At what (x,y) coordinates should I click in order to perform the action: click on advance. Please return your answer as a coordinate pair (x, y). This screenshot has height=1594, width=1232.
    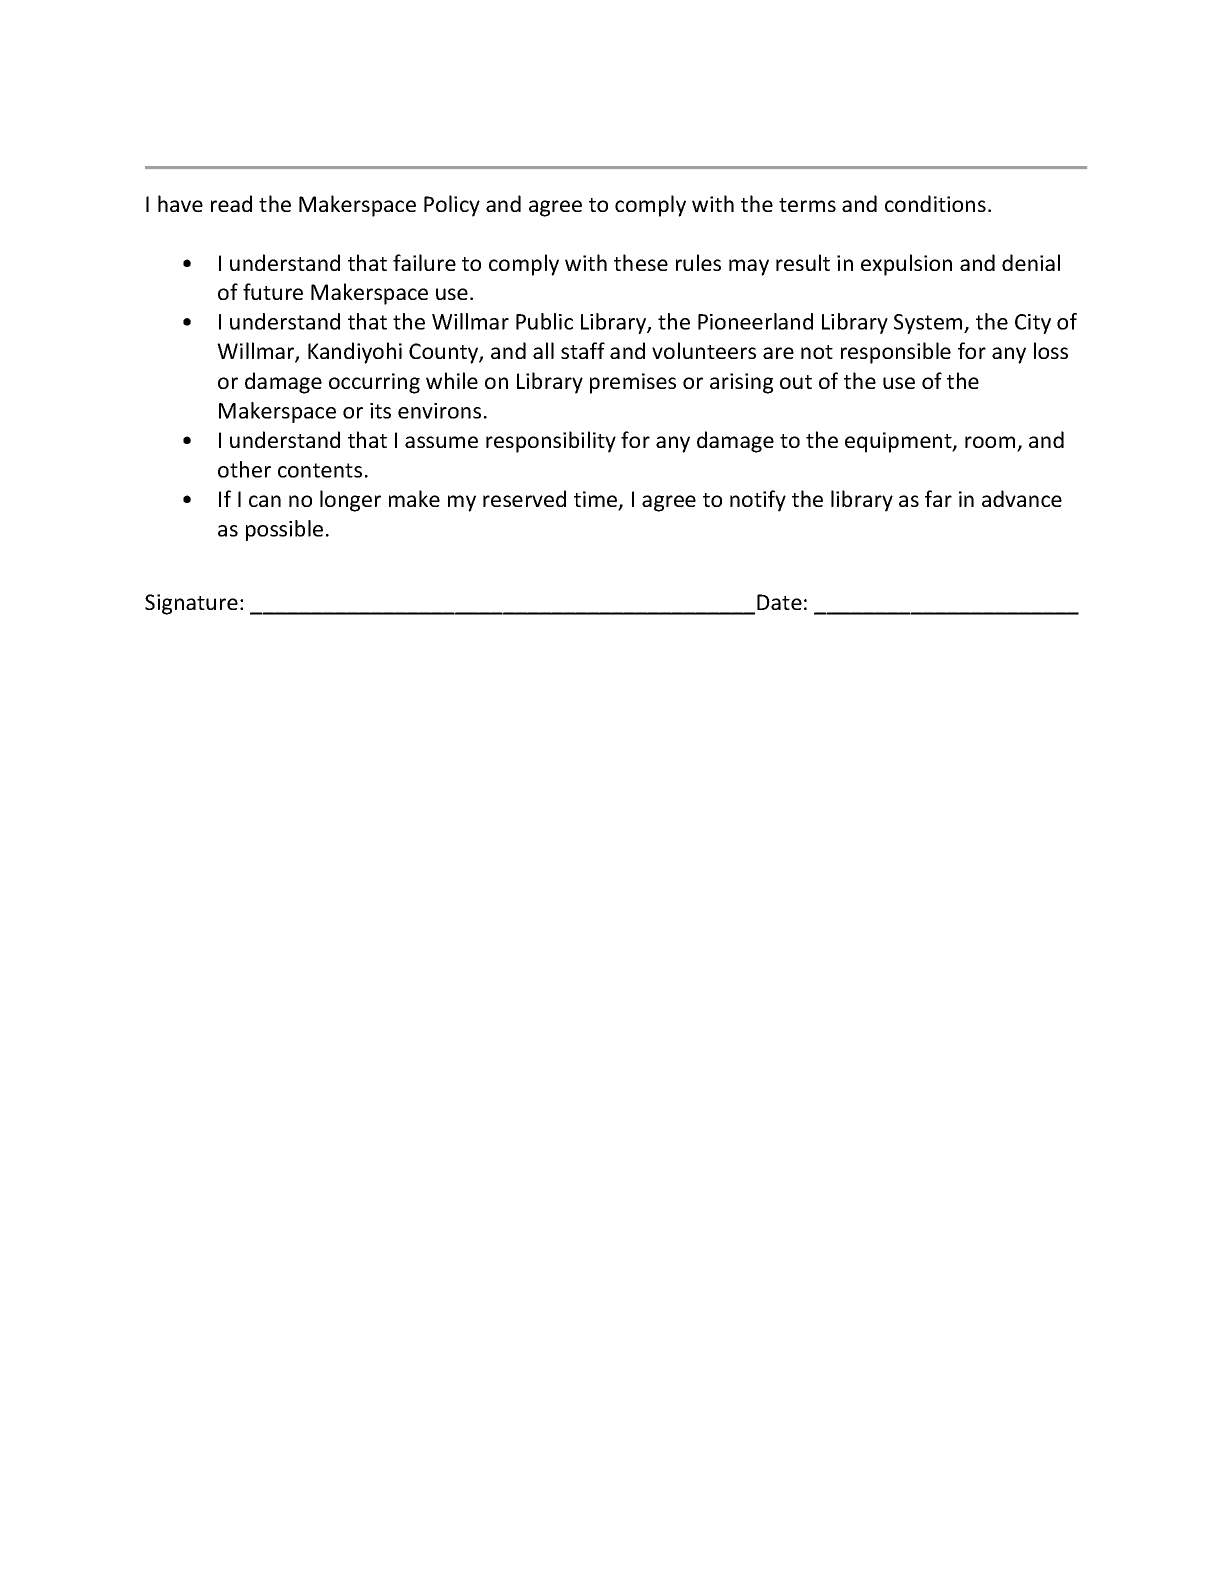
    Looking at the image, I should click on (1022, 498).
